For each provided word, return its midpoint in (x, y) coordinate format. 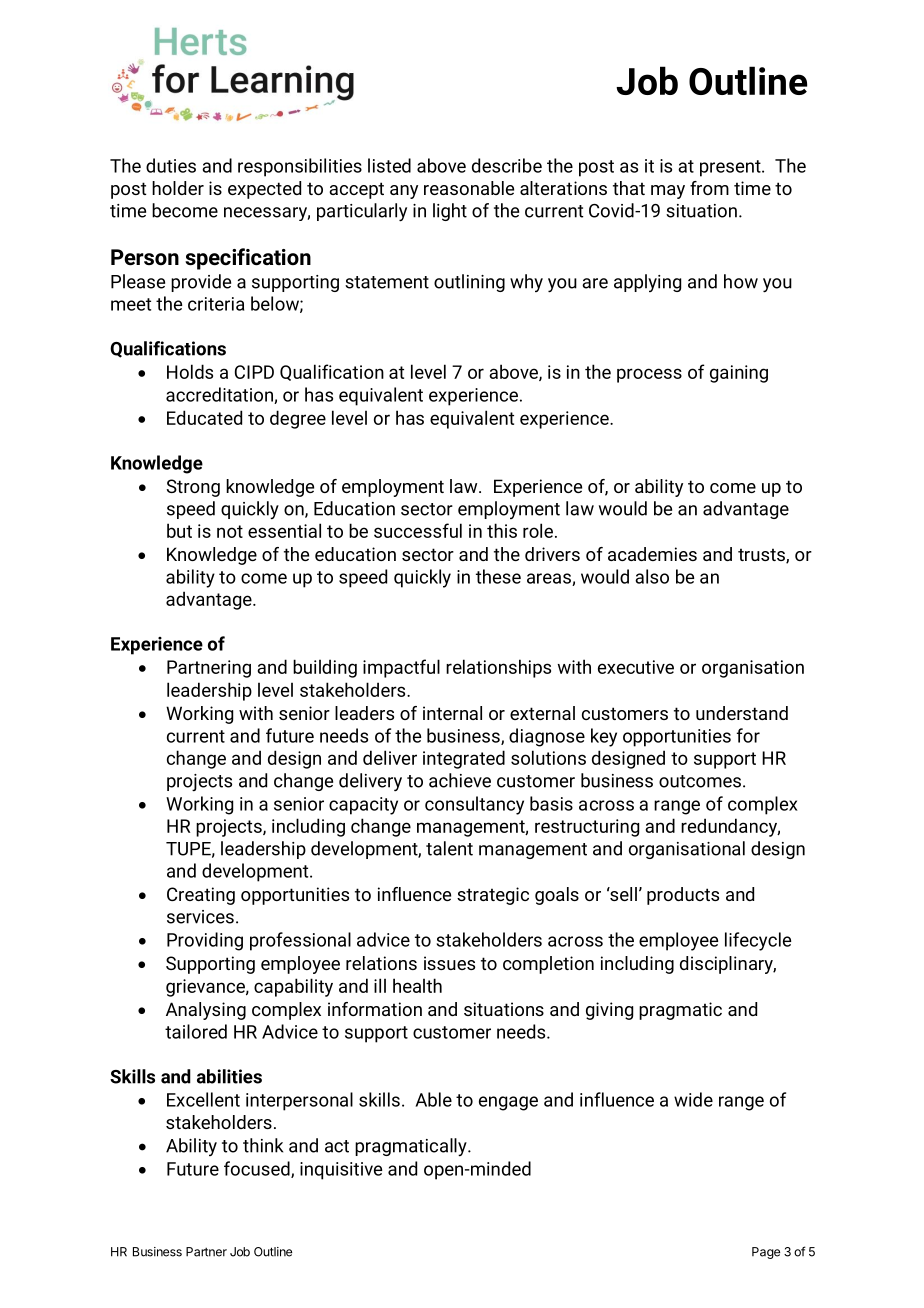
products (683, 896)
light (450, 212)
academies (652, 554)
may (668, 192)
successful (418, 530)
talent (449, 848)
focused (258, 1169)
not (230, 531)
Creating (201, 896)
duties (171, 165)
